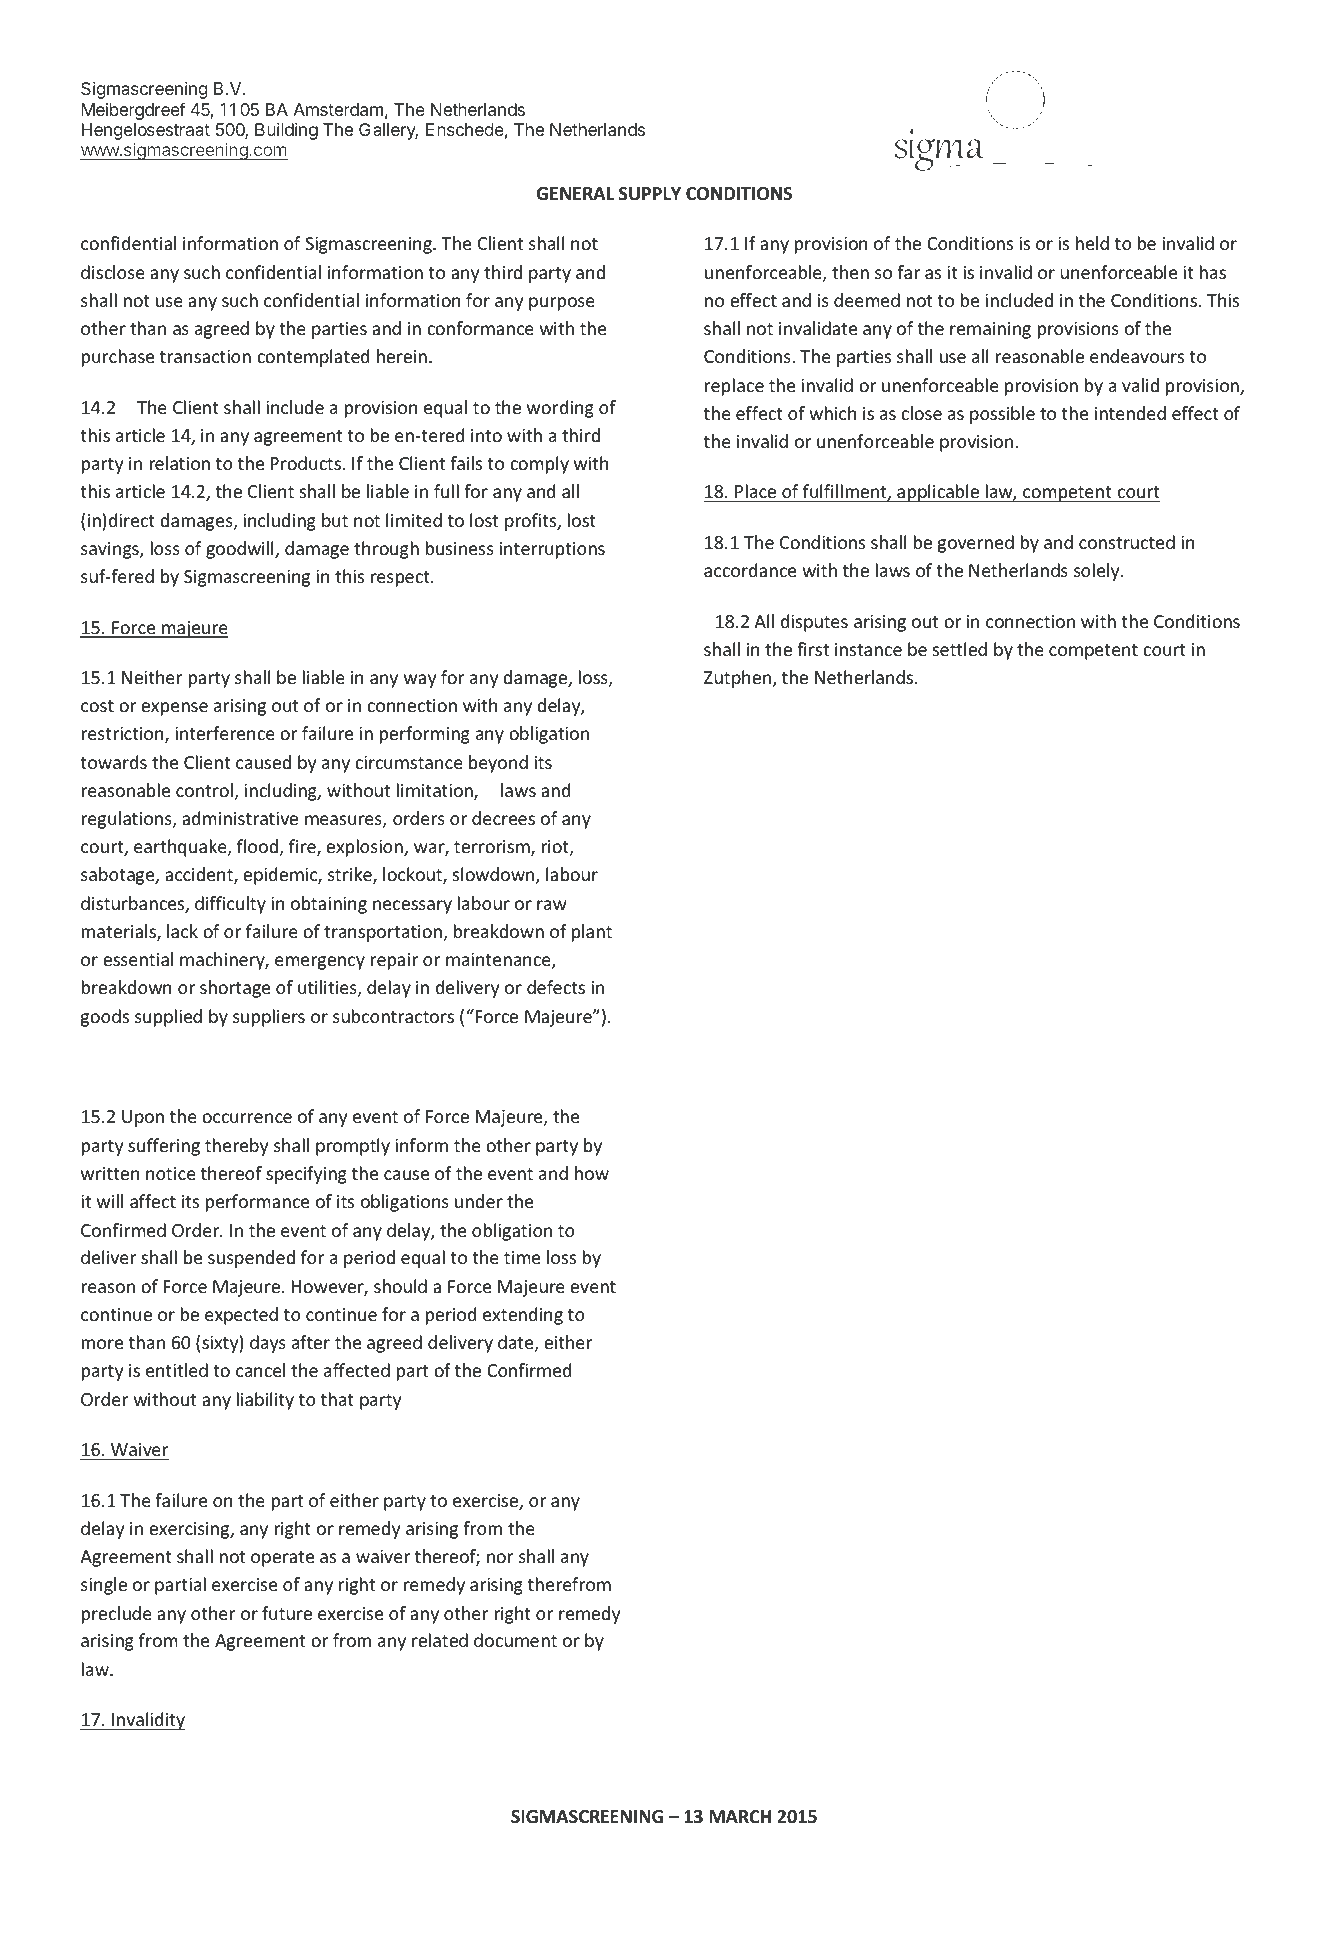  Describe the element at coordinates (592, 933) in the screenshot. I see `plant` at that location.
